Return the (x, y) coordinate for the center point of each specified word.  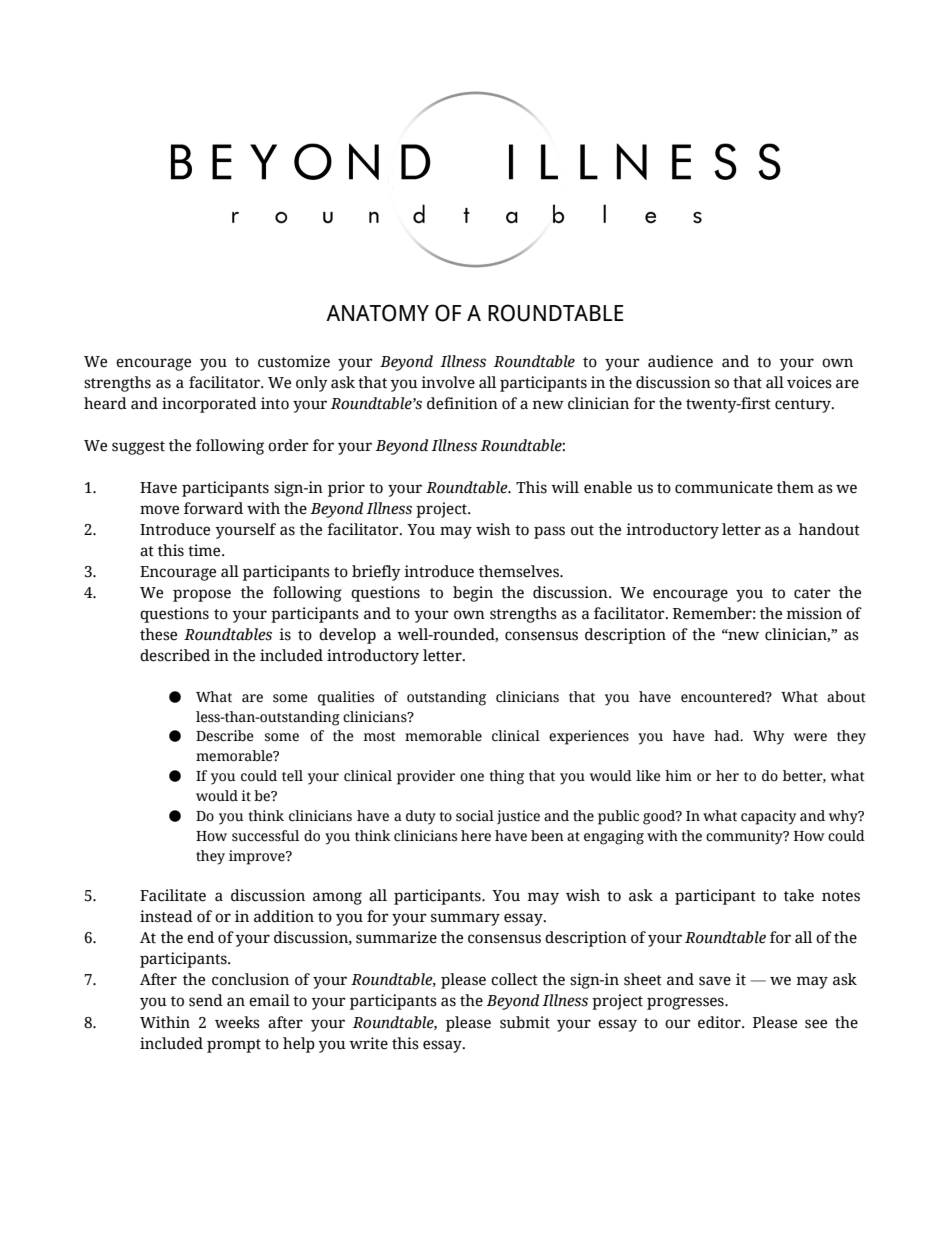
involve (448, 382)
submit (525, 1022)
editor (720, 1022)
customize (294, 361)
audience (680, 361)
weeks (237, 1022)
